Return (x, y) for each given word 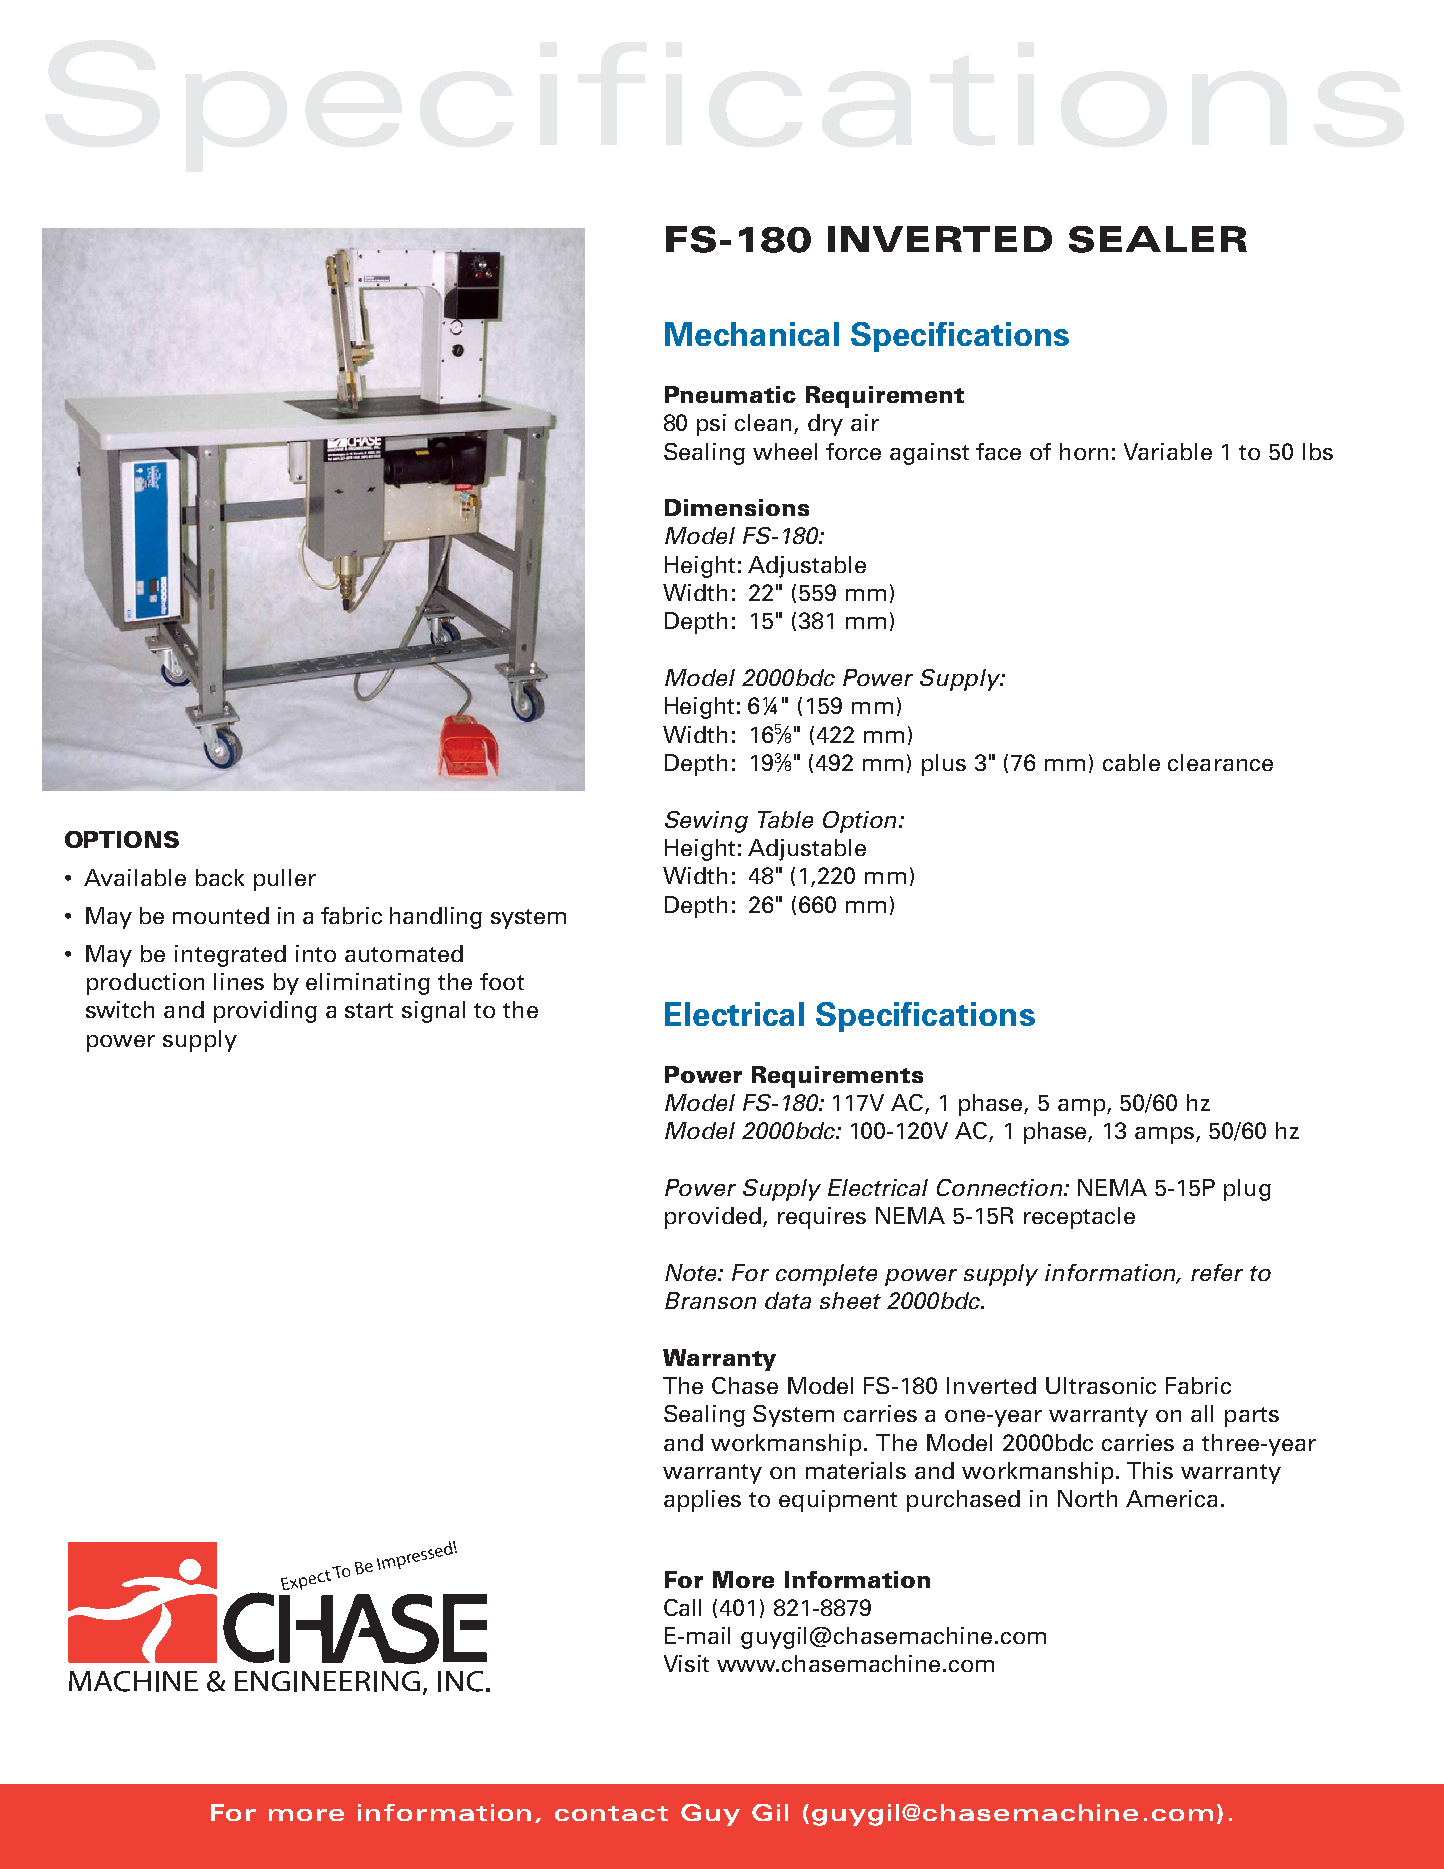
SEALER (1158, 239)
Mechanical (752, 334)
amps (1166, 1135)
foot (502, 981)
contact (611, 1813)
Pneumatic (730, 394)
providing (265, 1012)
